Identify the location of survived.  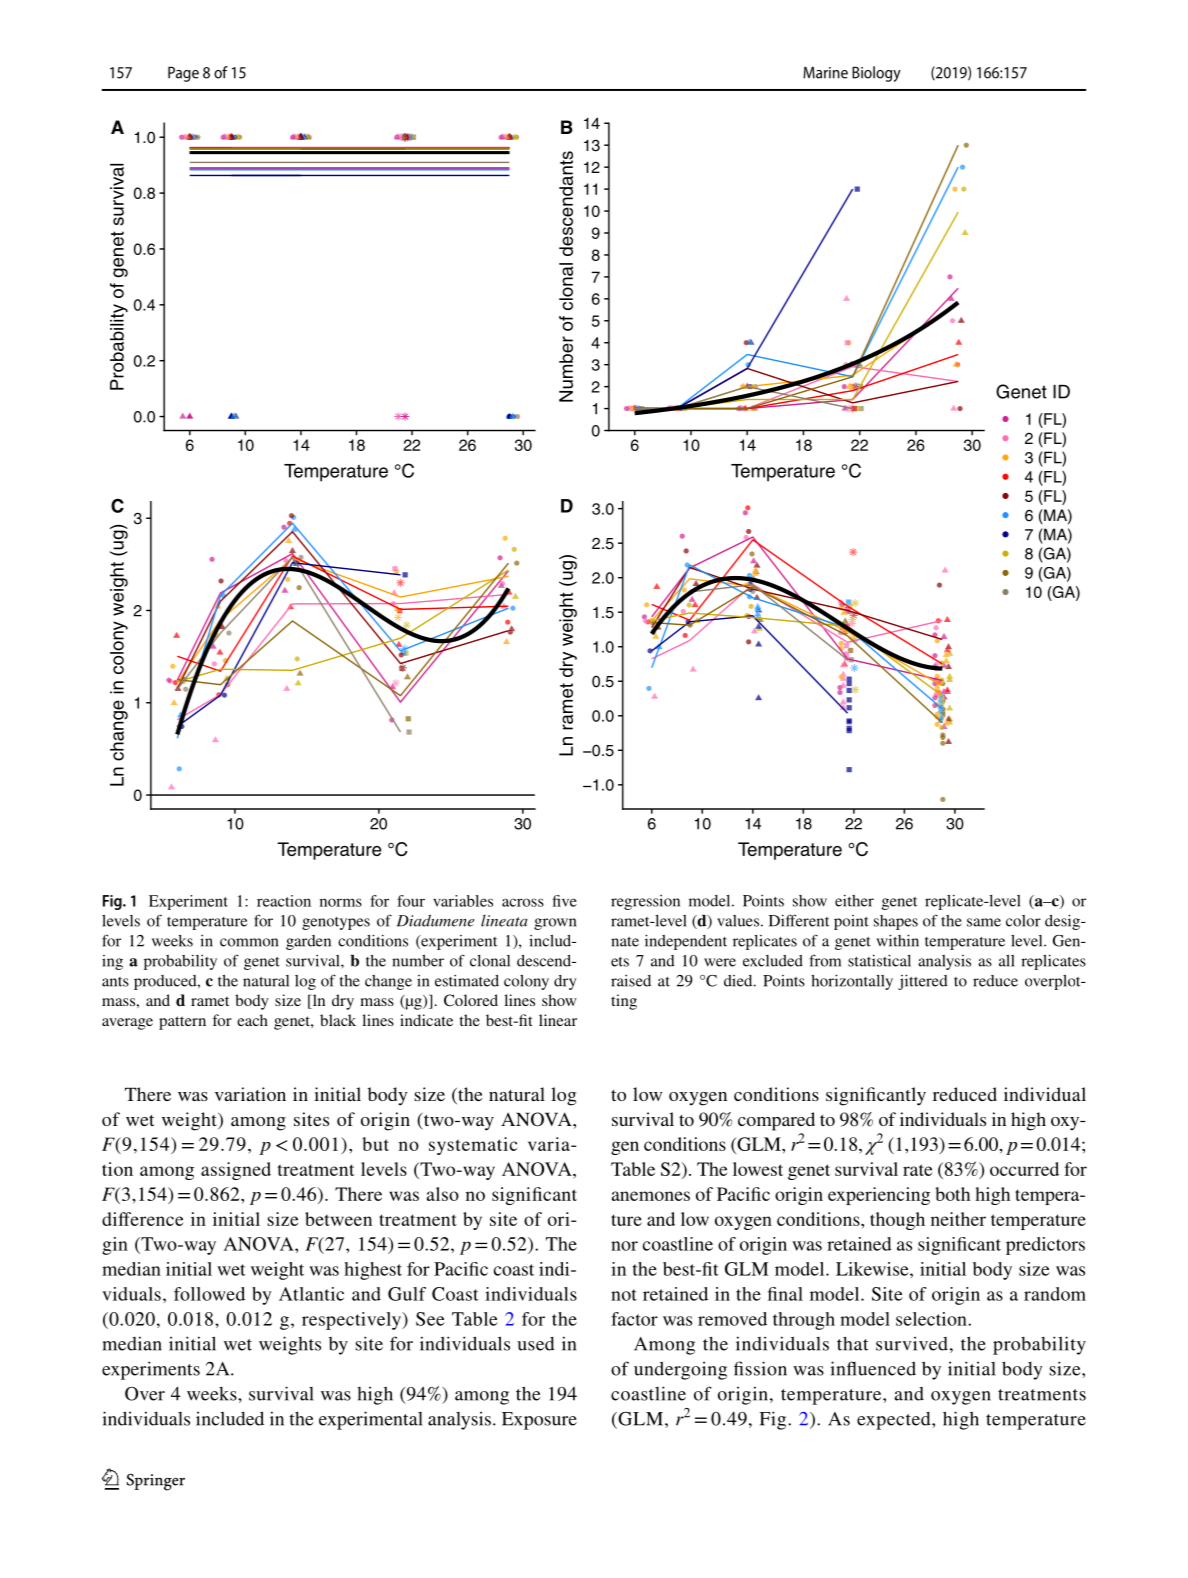
(912, 1343).
